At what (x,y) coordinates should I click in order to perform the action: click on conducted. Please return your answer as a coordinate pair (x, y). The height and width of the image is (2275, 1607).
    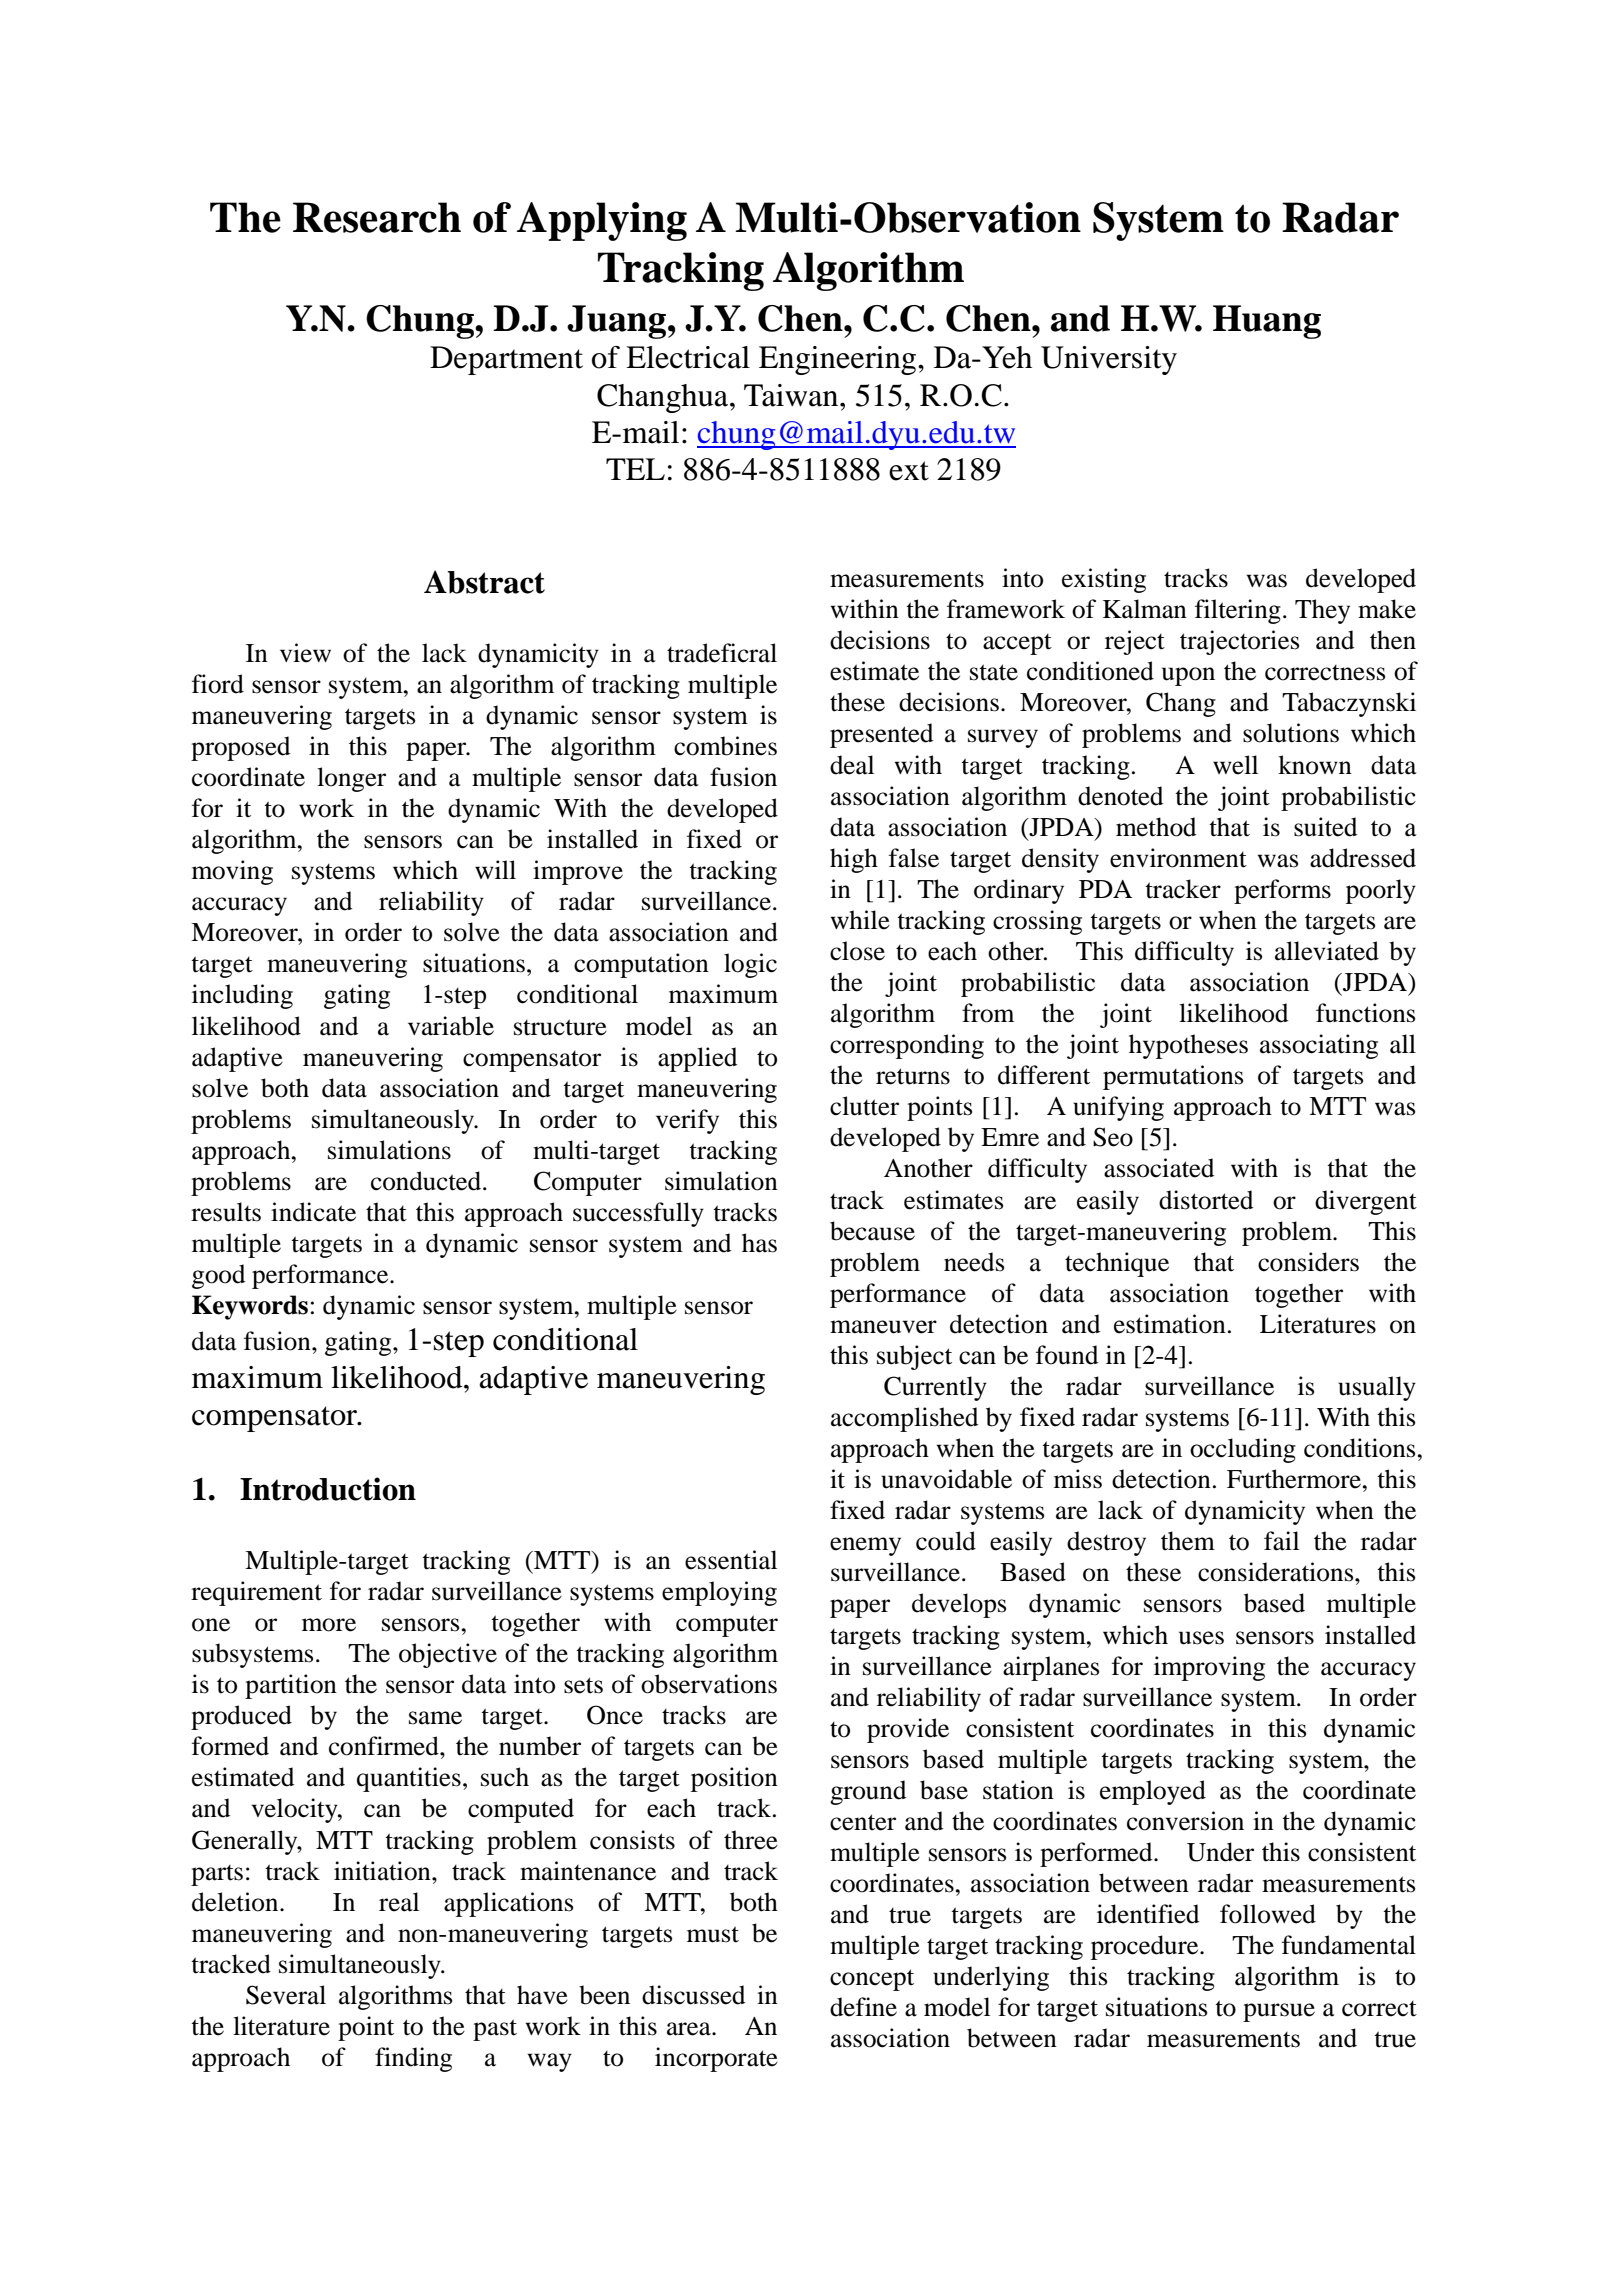
    Looking at the image, I should click on (427, 1181).
